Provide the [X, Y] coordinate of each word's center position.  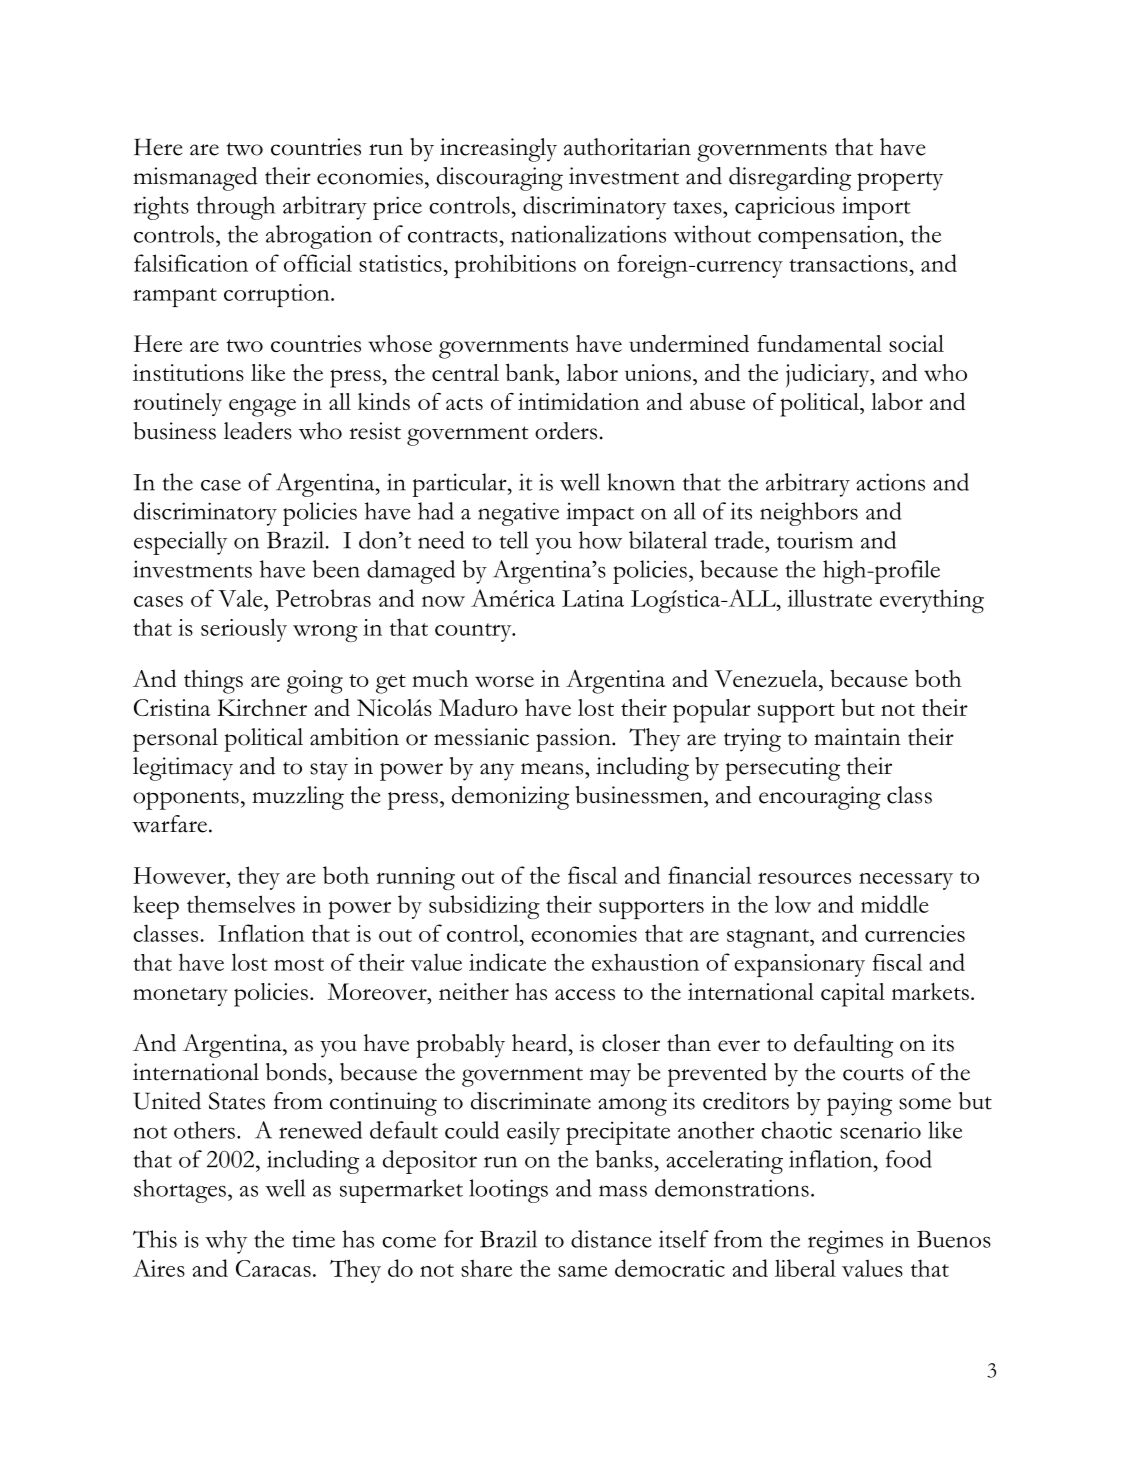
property [900, 181]
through [235, 208]
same [582, 1271]
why [226, 1242]
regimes [845, 1242]
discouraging [500, 179]
